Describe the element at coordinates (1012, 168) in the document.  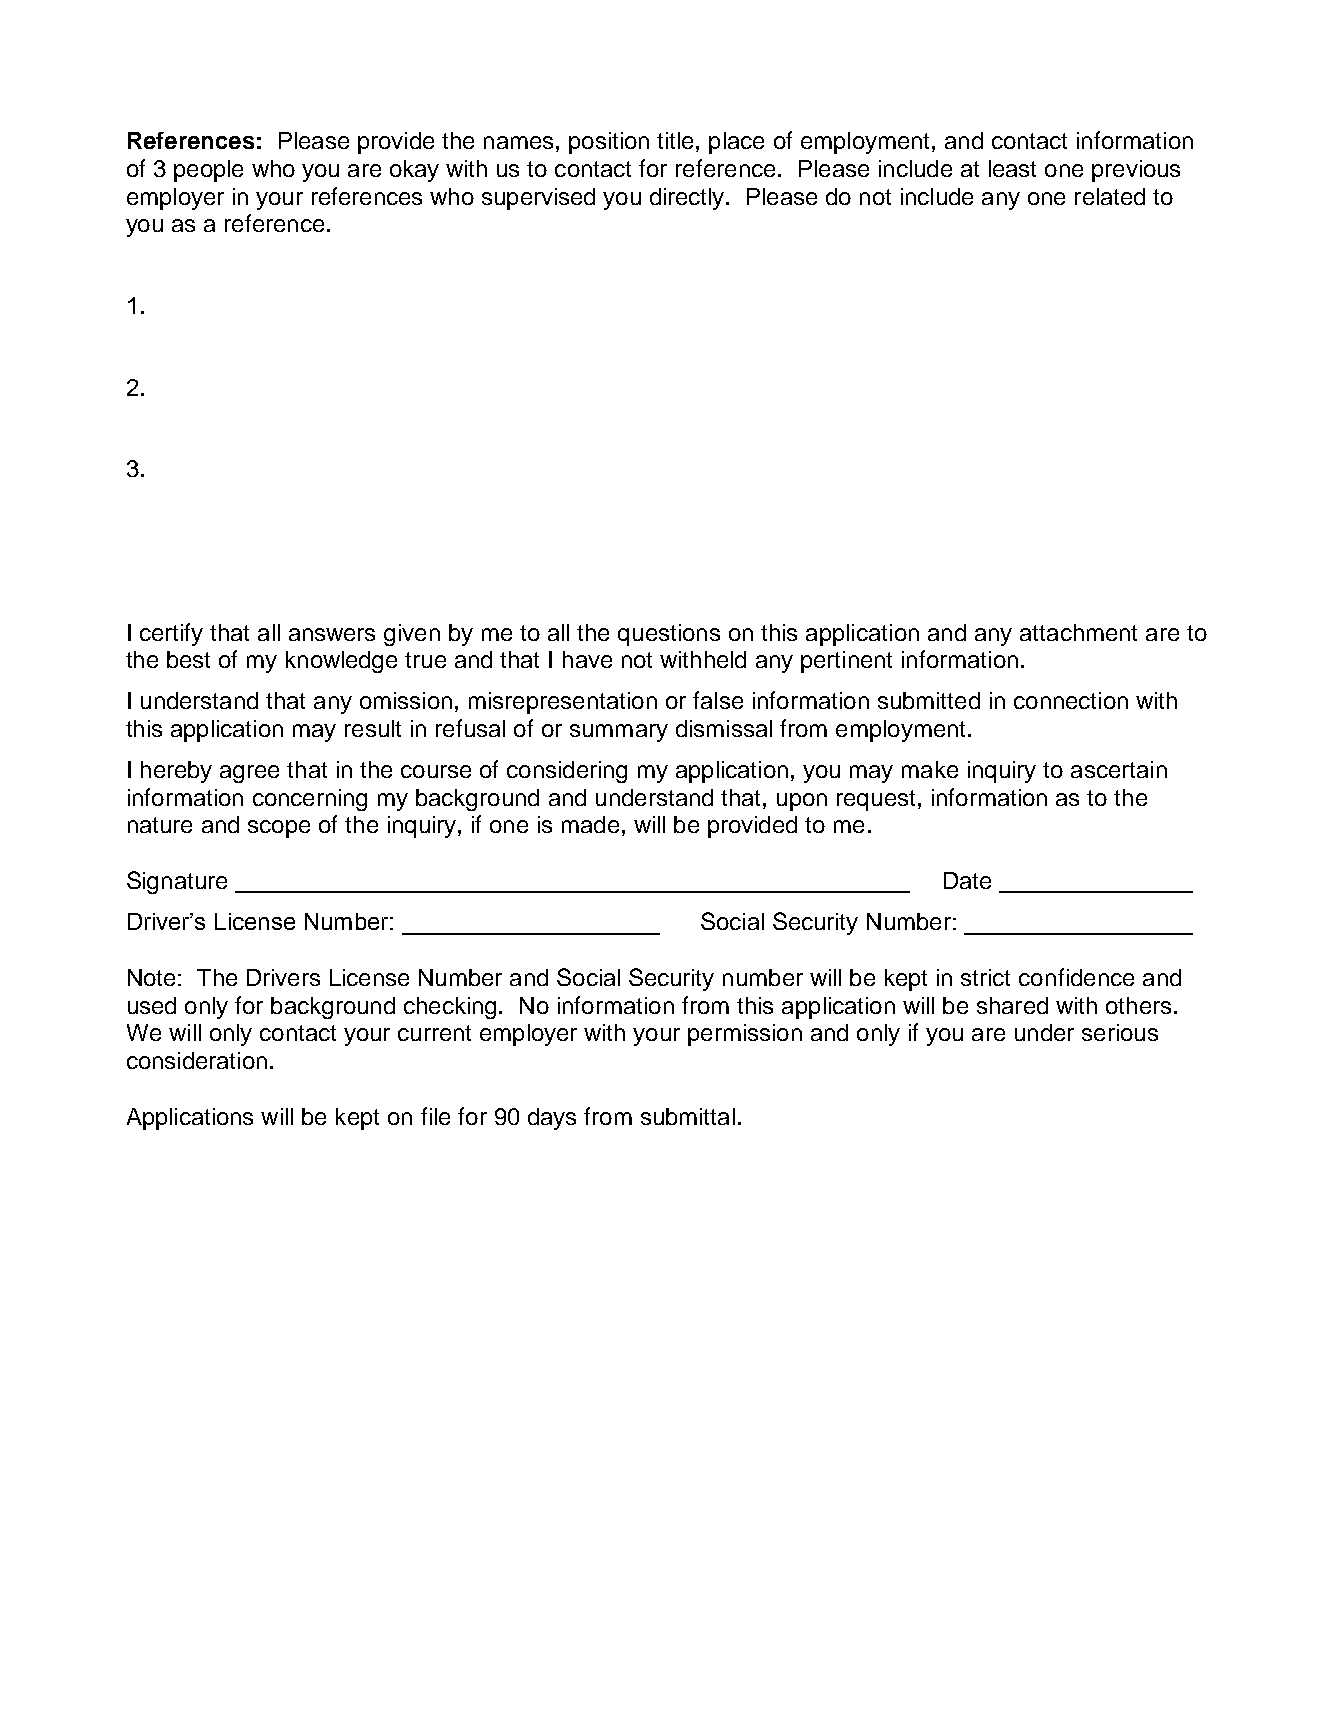
I see `least` at that location.
